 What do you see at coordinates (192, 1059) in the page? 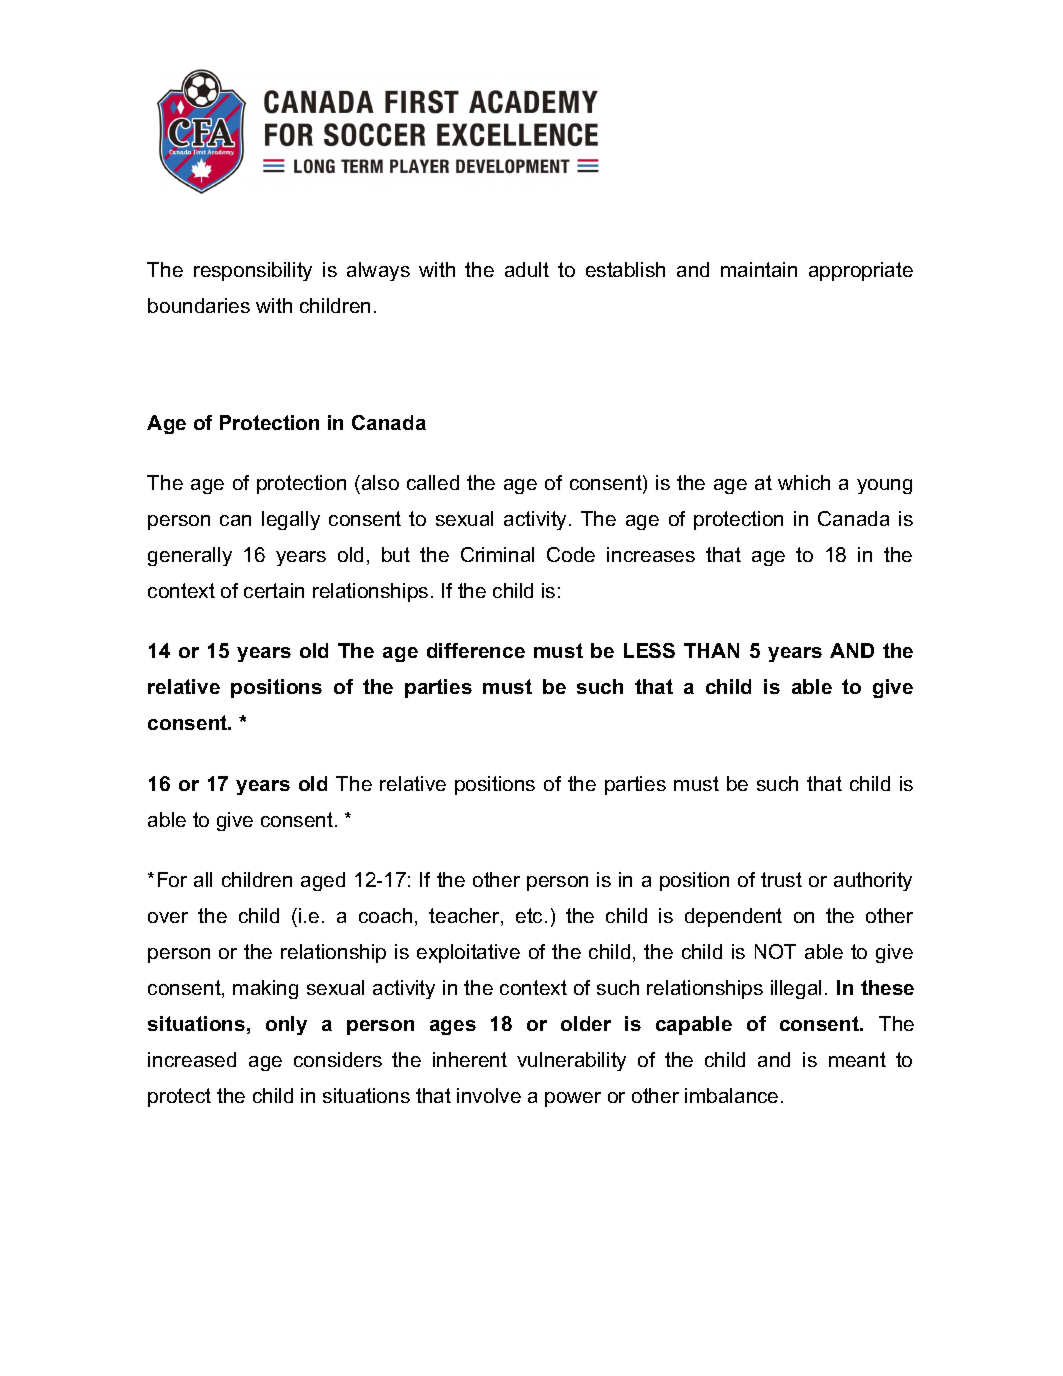
I see `increased` at bounding box center [192, 1059].
